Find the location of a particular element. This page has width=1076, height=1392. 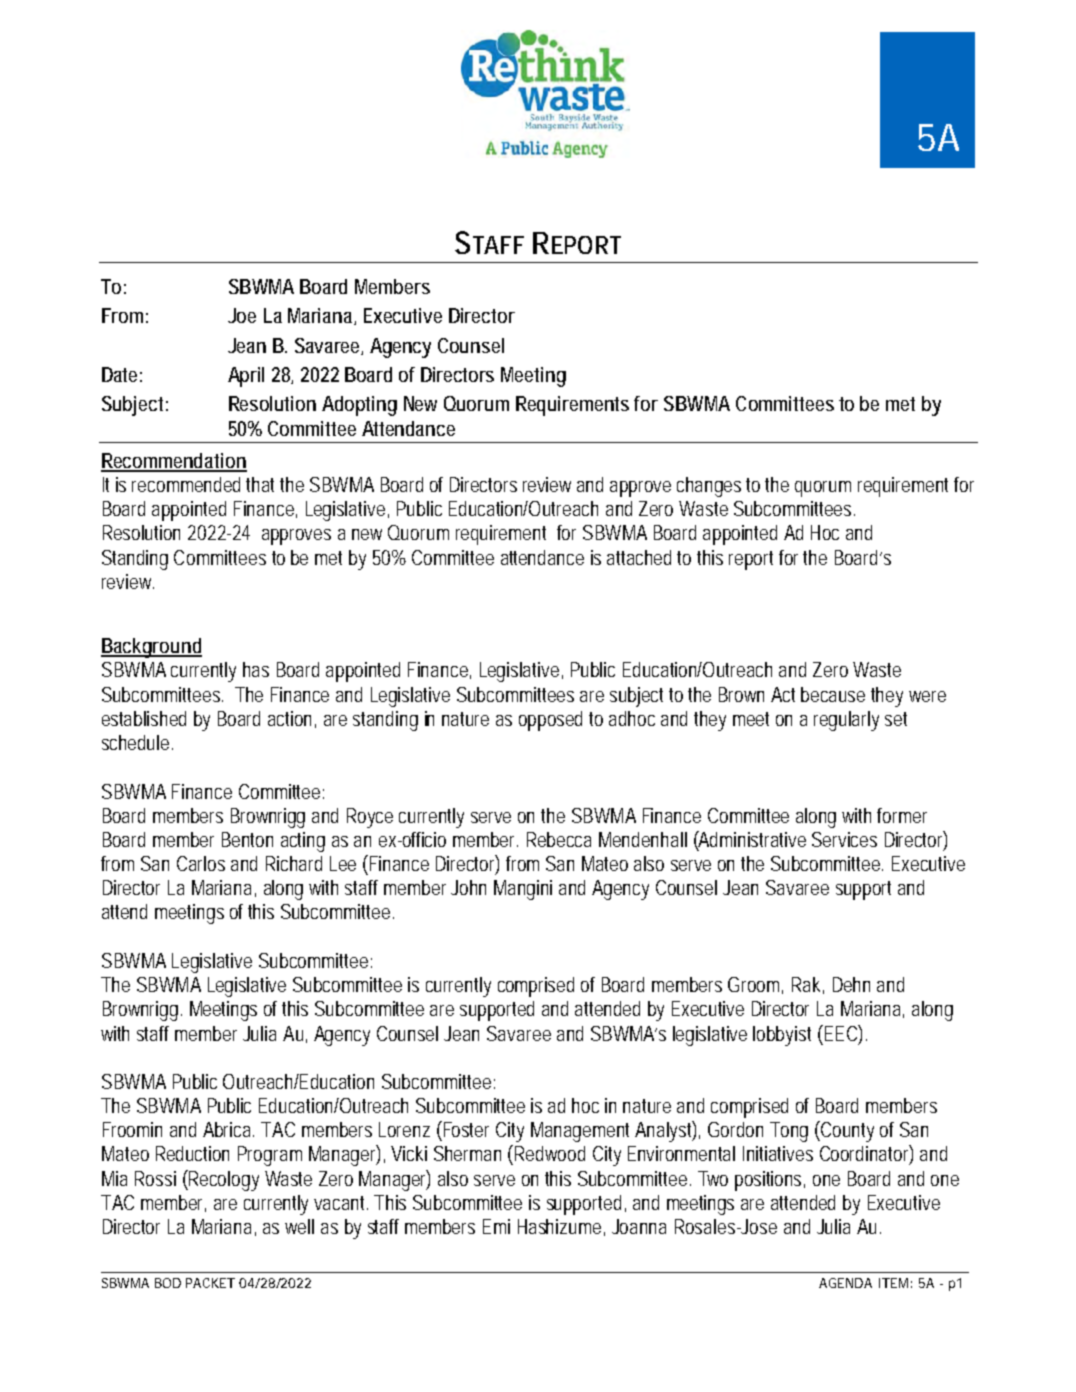

changes is located at coordinates (709, 487).
